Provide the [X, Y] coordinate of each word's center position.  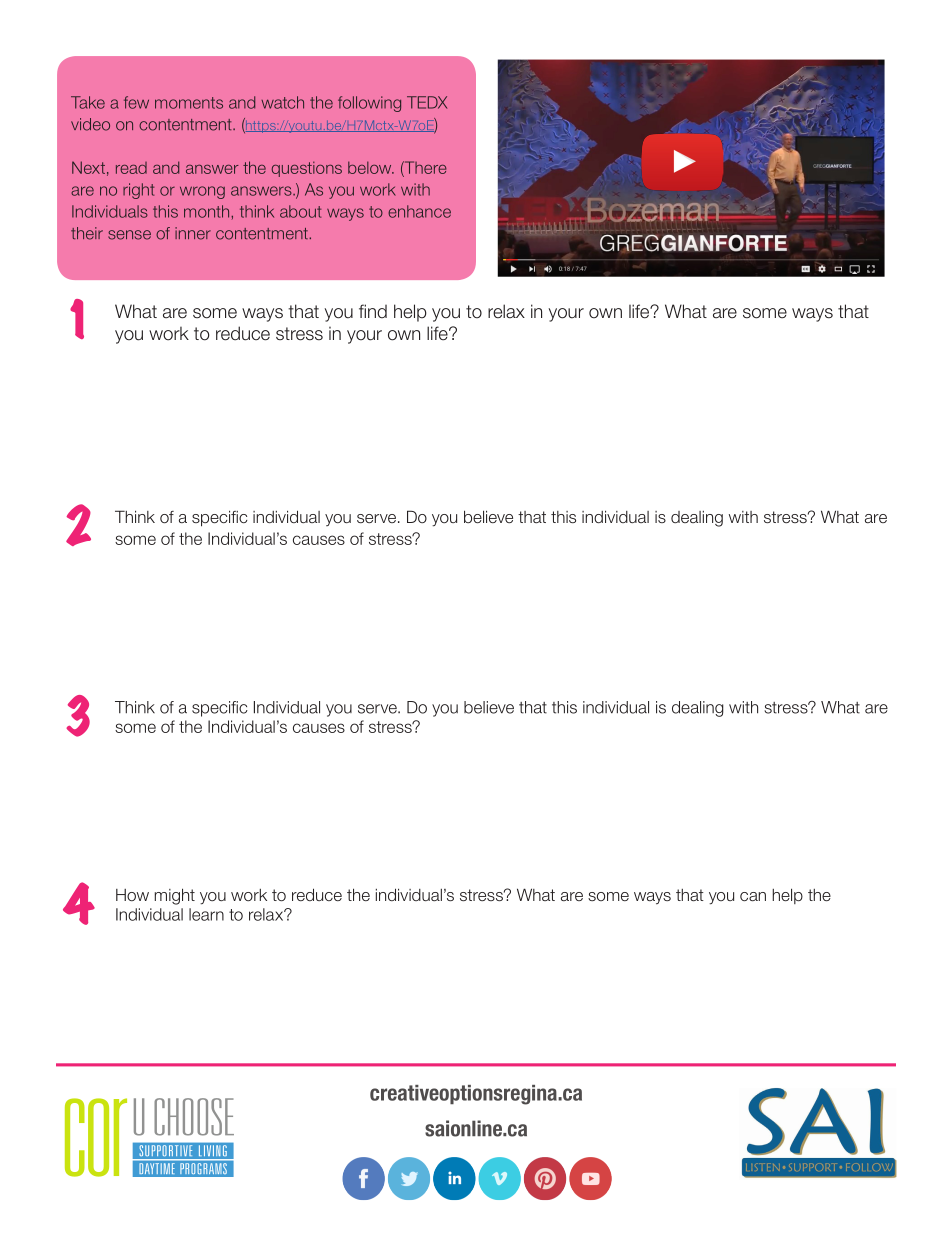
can [753, 896]
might [175, 896]
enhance [419, 211]
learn [206, 914]
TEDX [427, 102]
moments [189, 103]
